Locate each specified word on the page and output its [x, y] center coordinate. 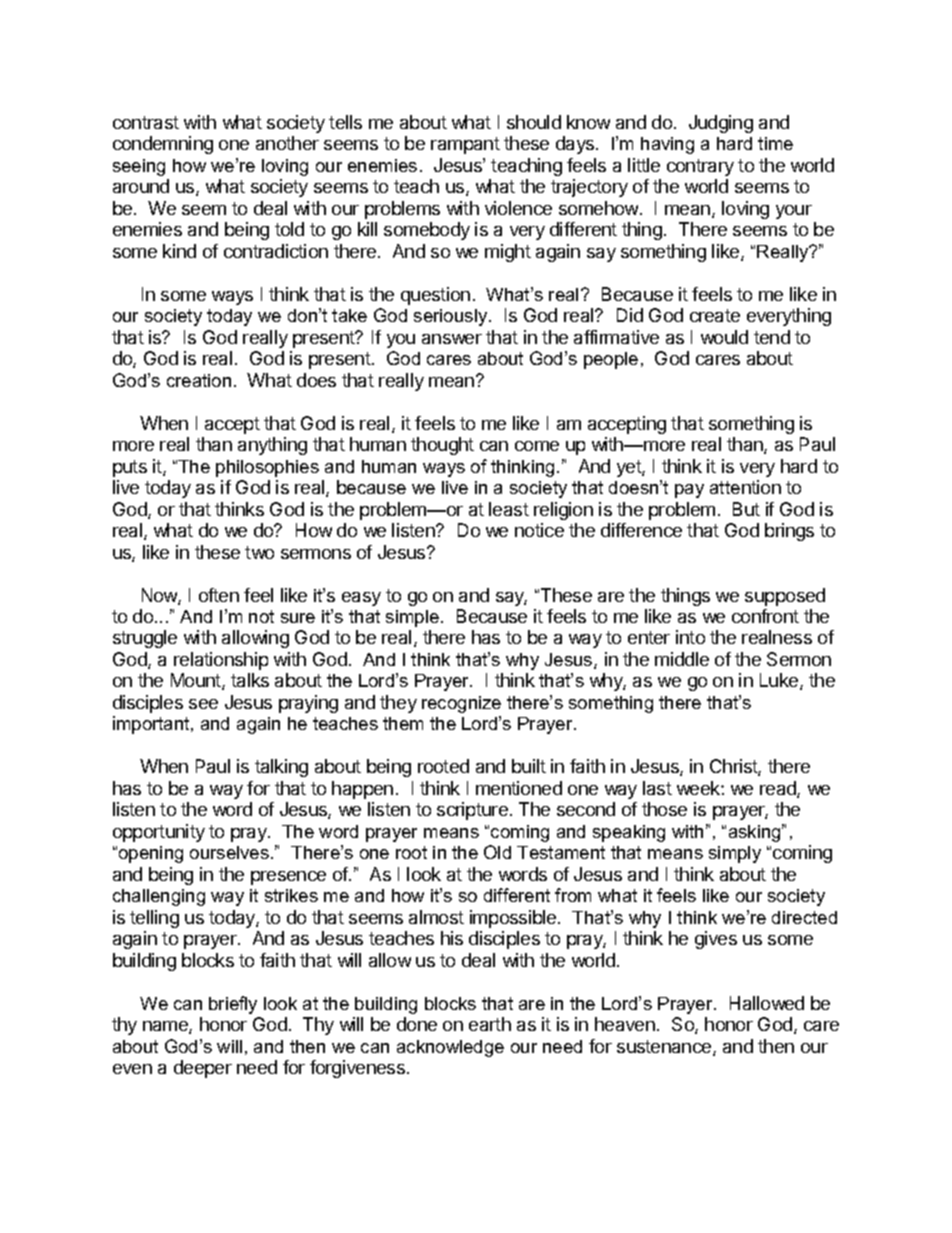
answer [452, 339]
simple [412, 618]
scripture [472, 811]
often [219, 595]
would [724, 337]
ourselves [229, 852]
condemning [163, 145]
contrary [700, 167]
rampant [465, 145]
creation [199, 380]
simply [735, 854]
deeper [203, 1069]
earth [490, 1024]
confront [765, 616]
